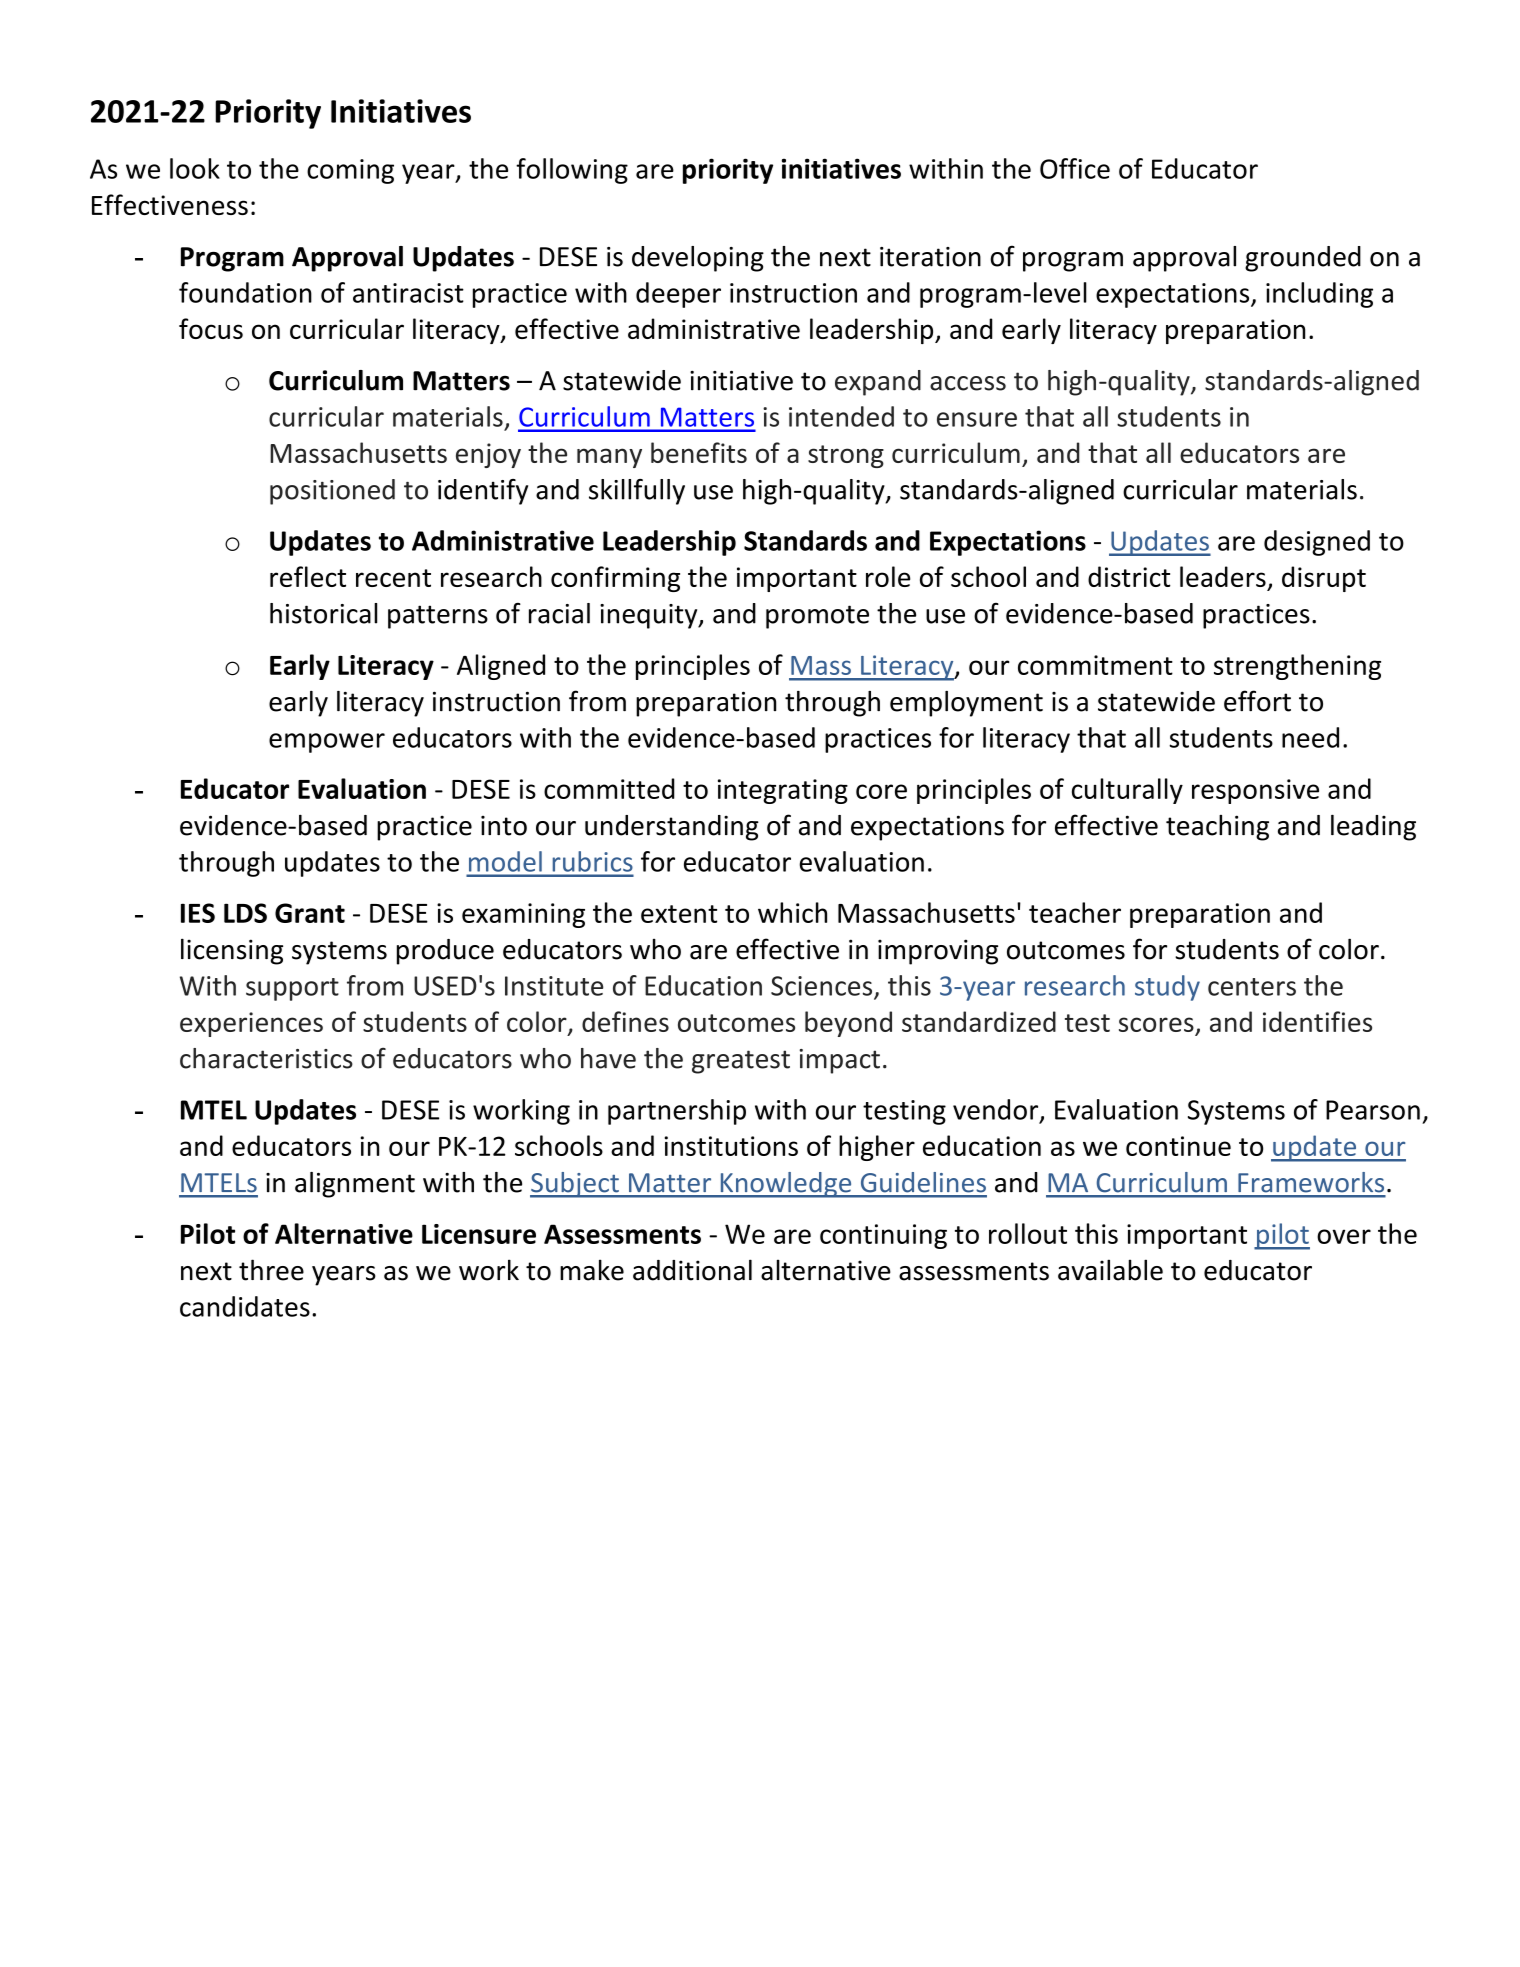 The image size is (1520, 1967). What do you see at coordinates (292, 989) in the document?
I see `support` at bounding box center [292, 989].
